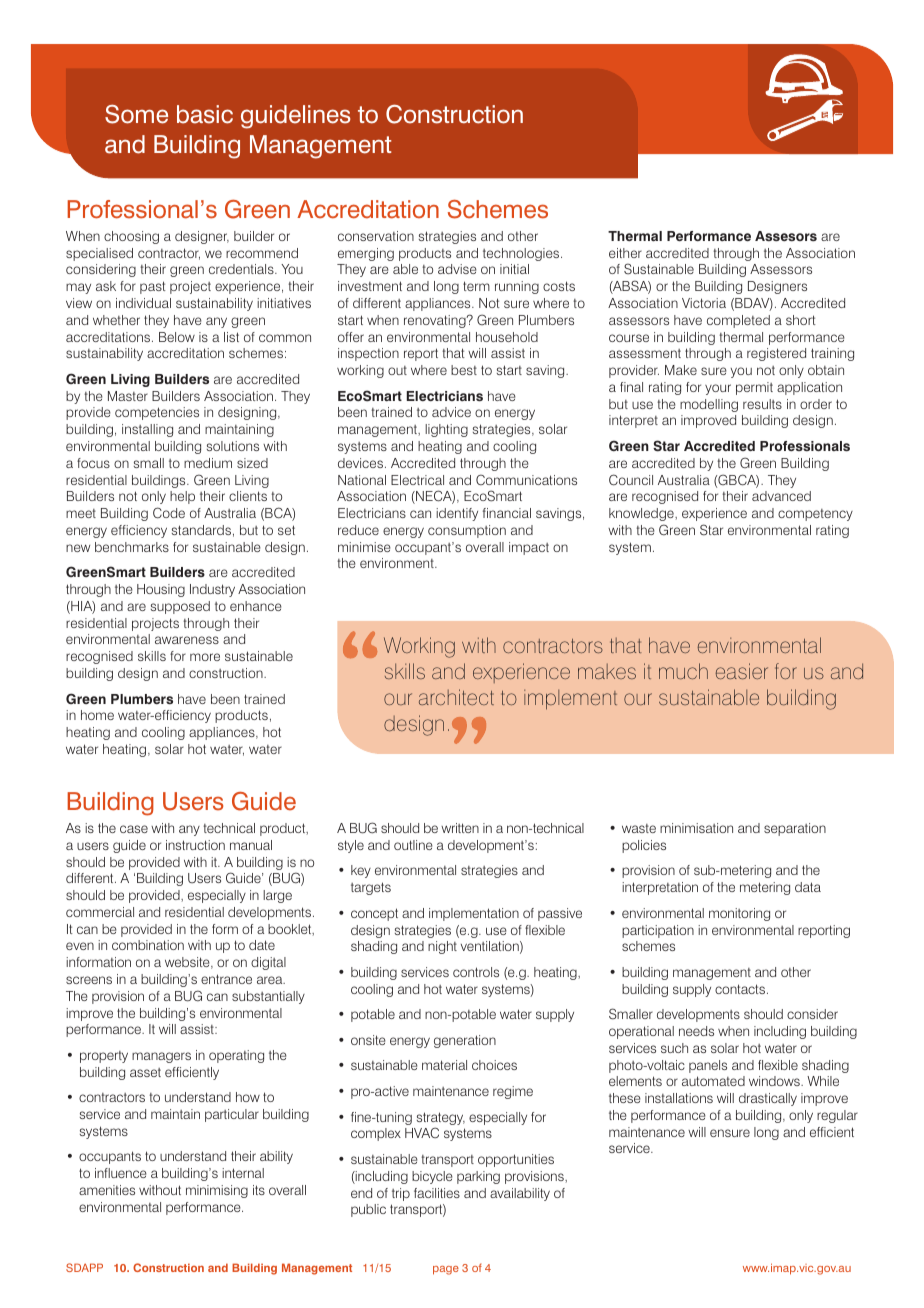 The image size is (924, 1308). I want to click on either, so click(625, 253).
